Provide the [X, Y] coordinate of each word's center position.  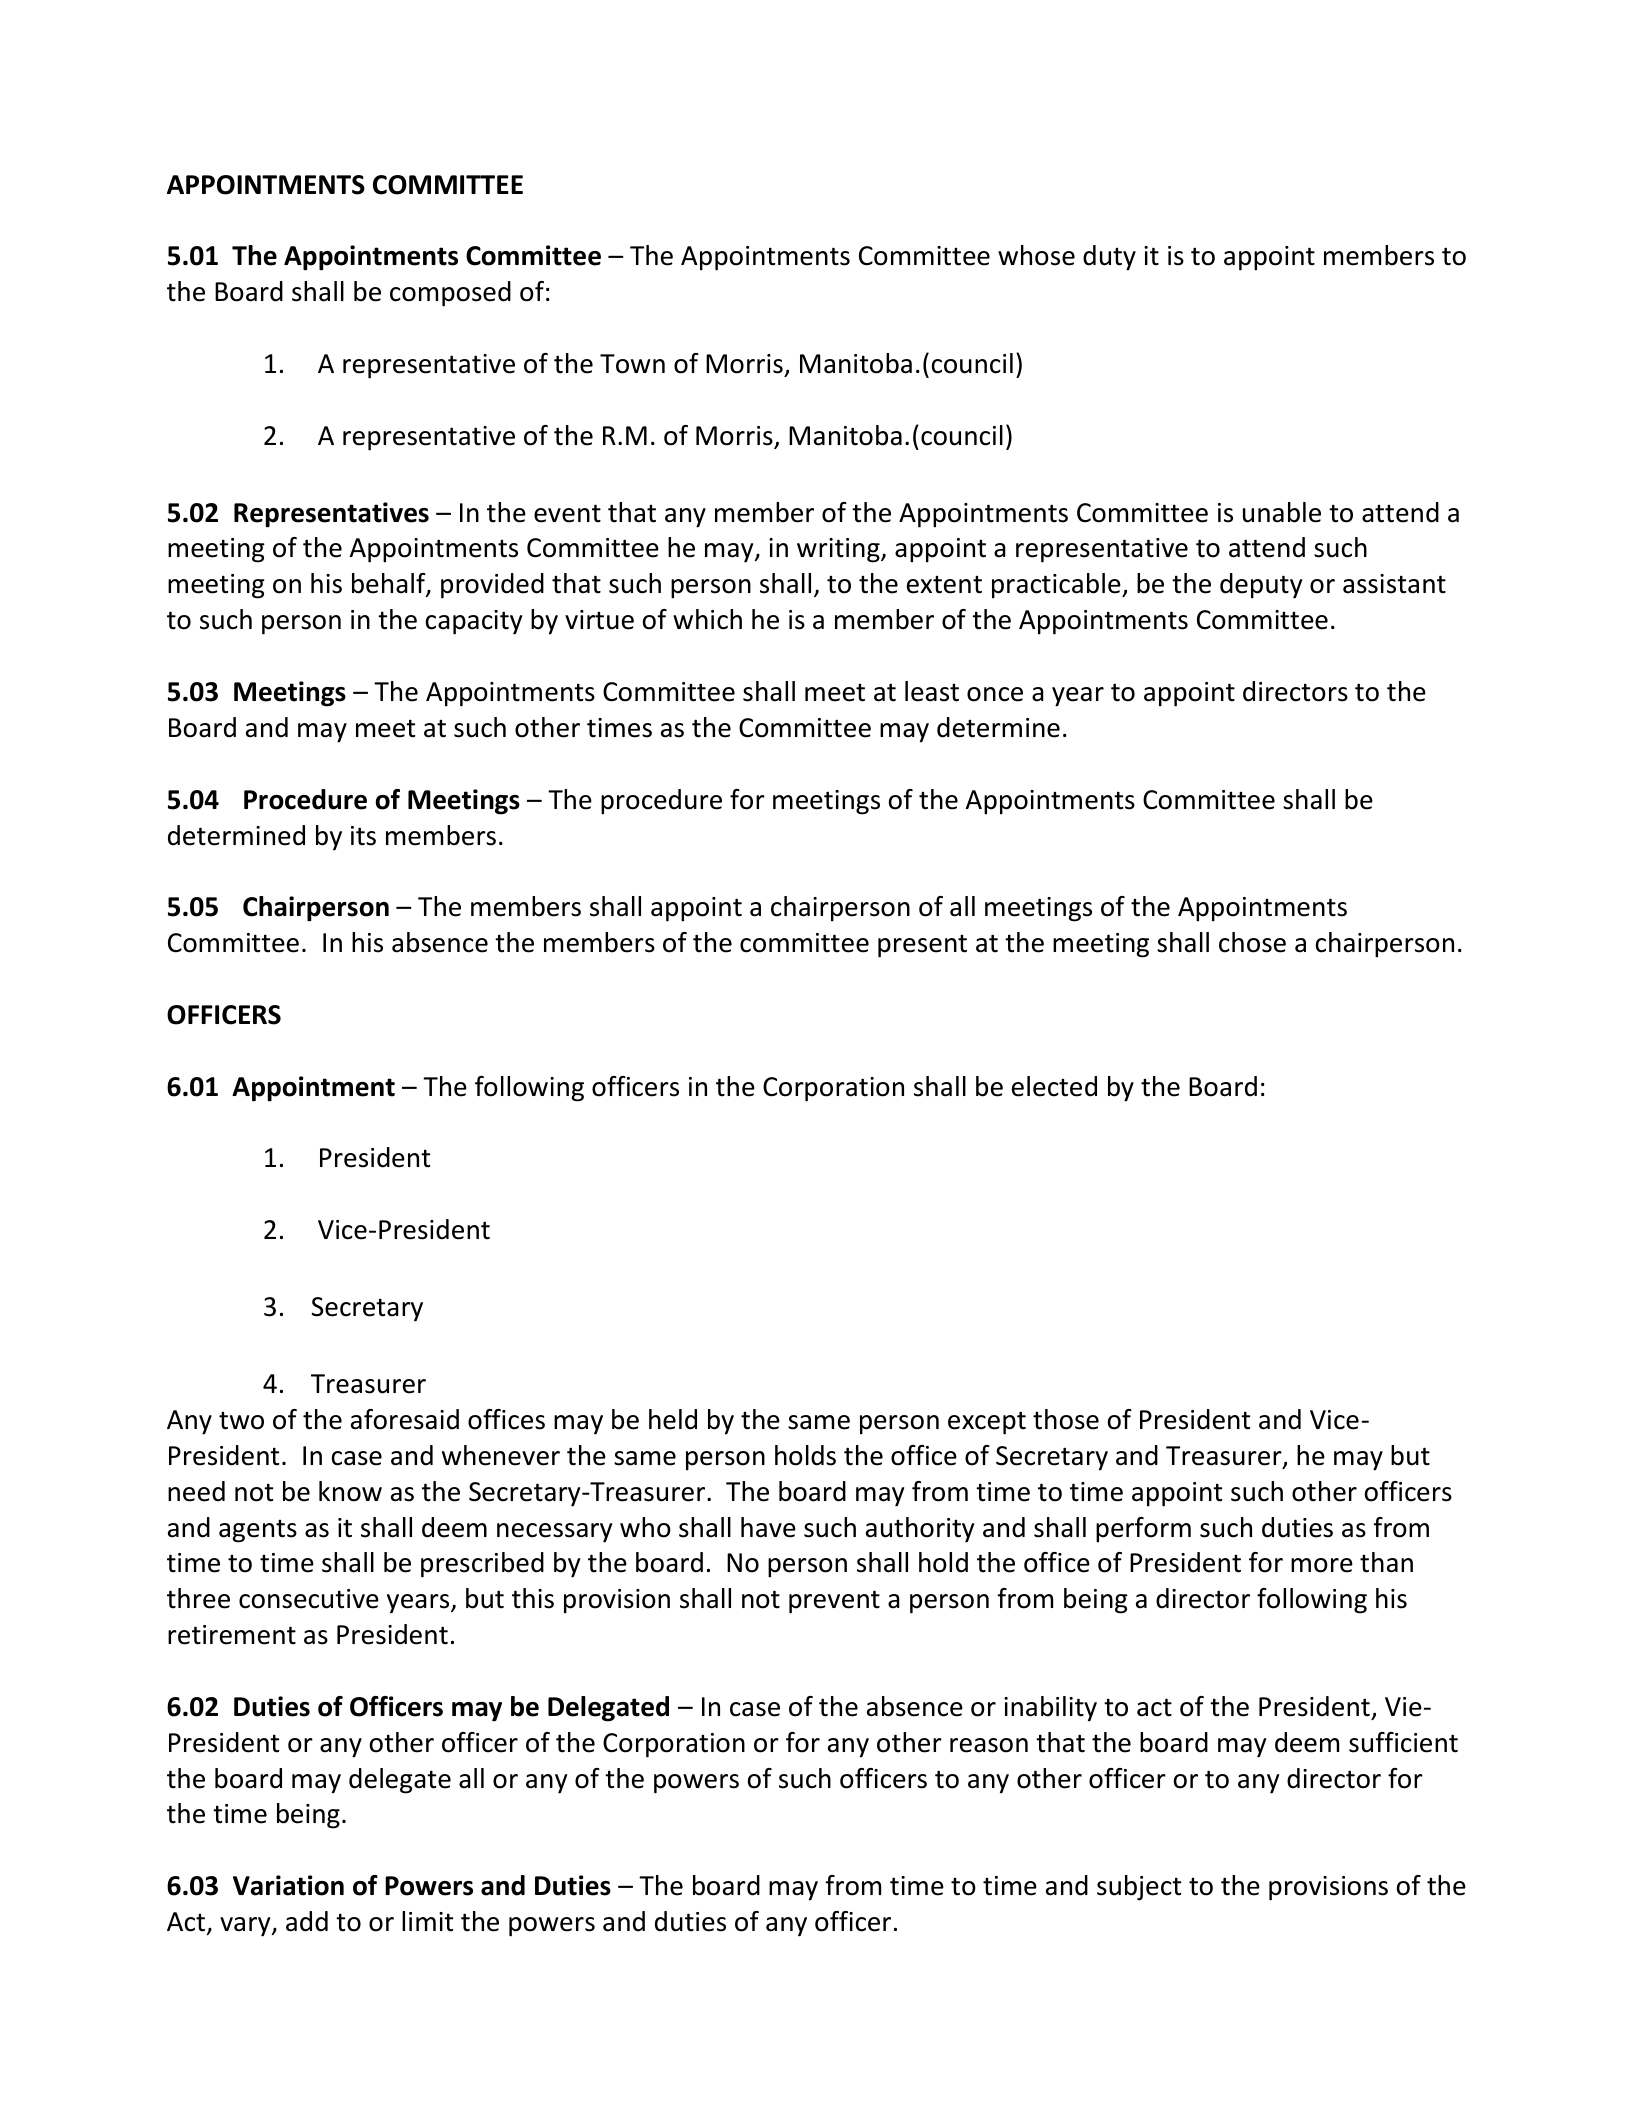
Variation [288, 1885]
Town [632, 364]
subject [1139, 1888]
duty [1109, 258]
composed [450, 294]
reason [989, 1745]
